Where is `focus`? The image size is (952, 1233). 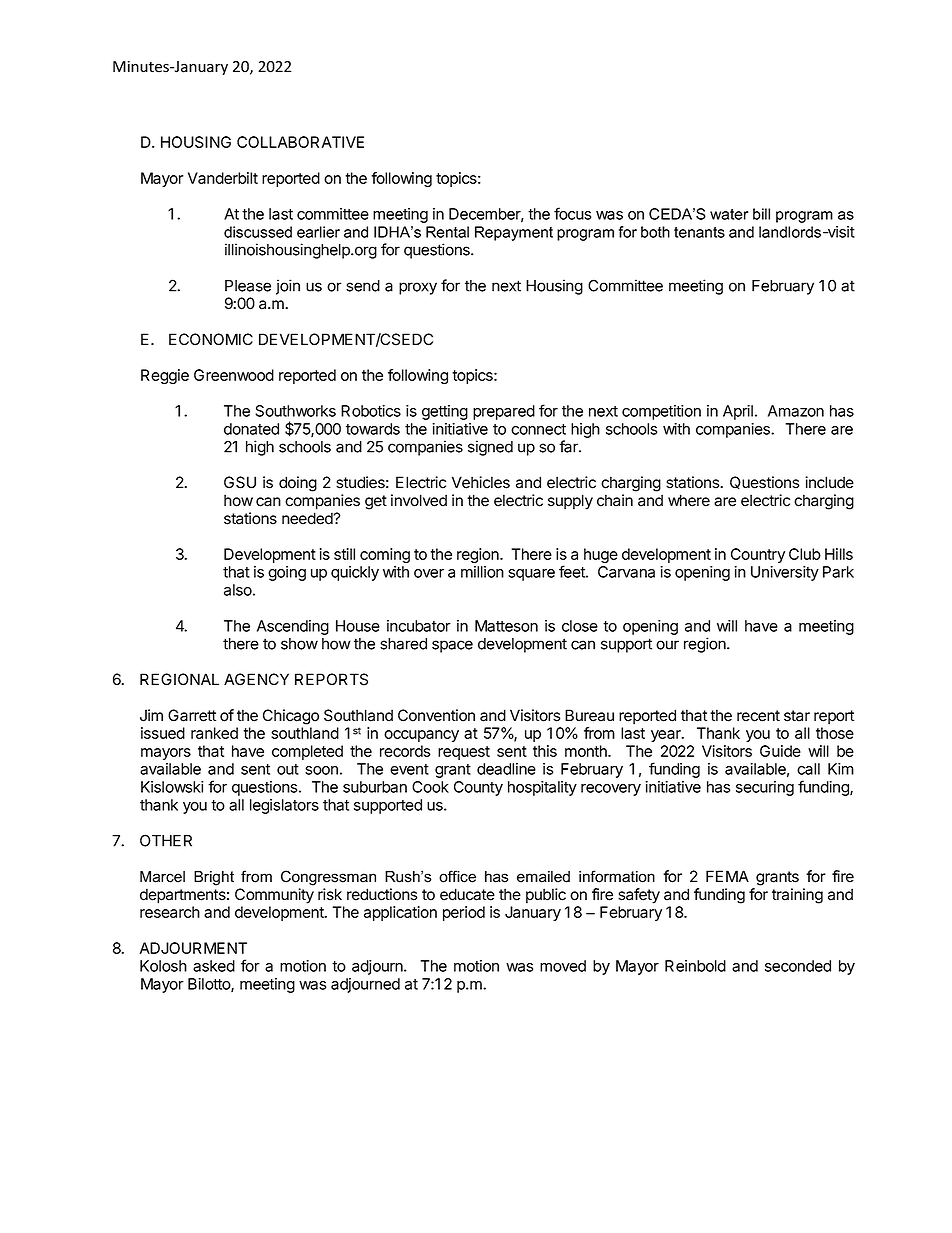
focus is located at coordinates (572, 213).
